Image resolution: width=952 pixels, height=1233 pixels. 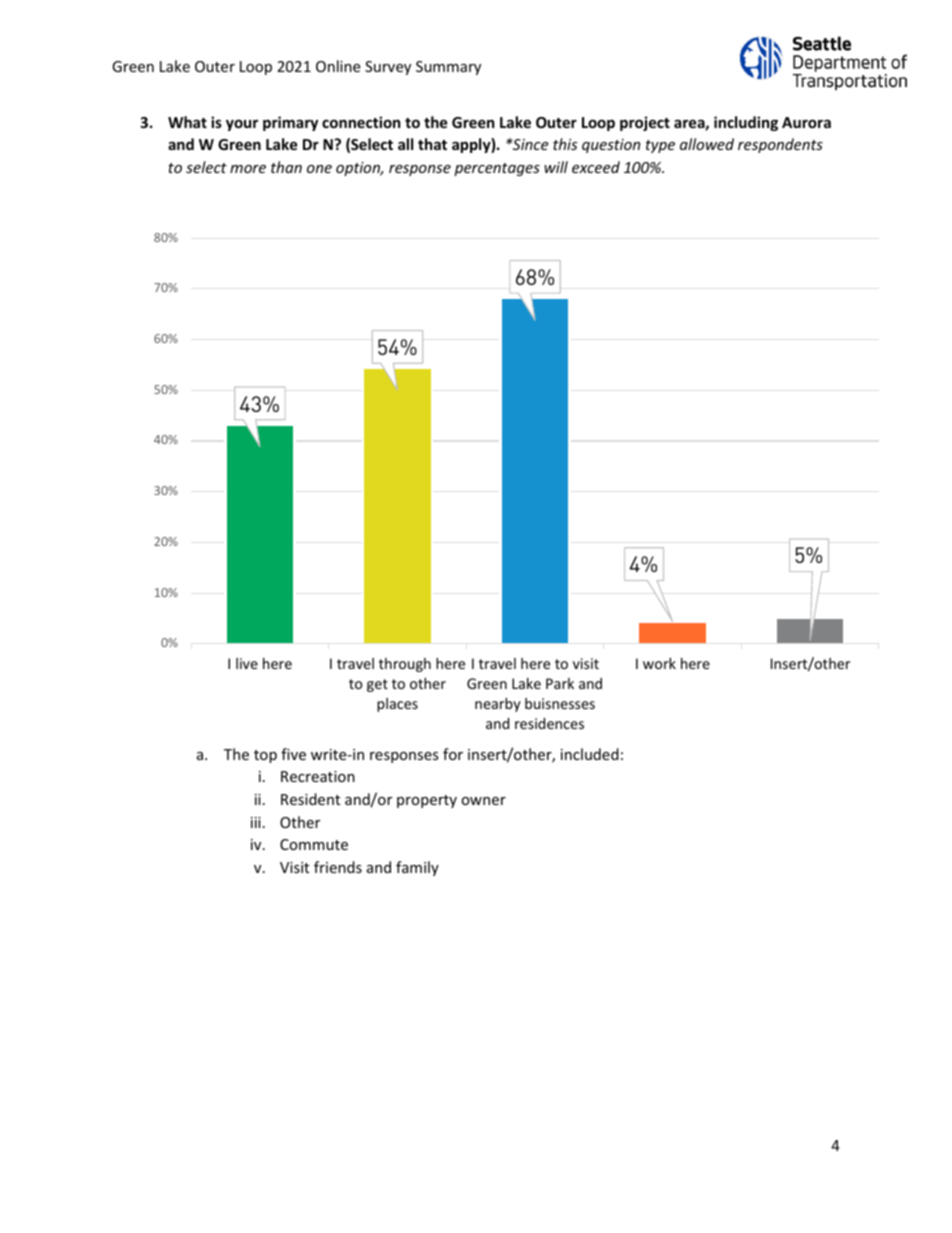 What do you see at coordinates (247, 663) in the screenshot?
I see `live` at bounding box center [247, 663].
